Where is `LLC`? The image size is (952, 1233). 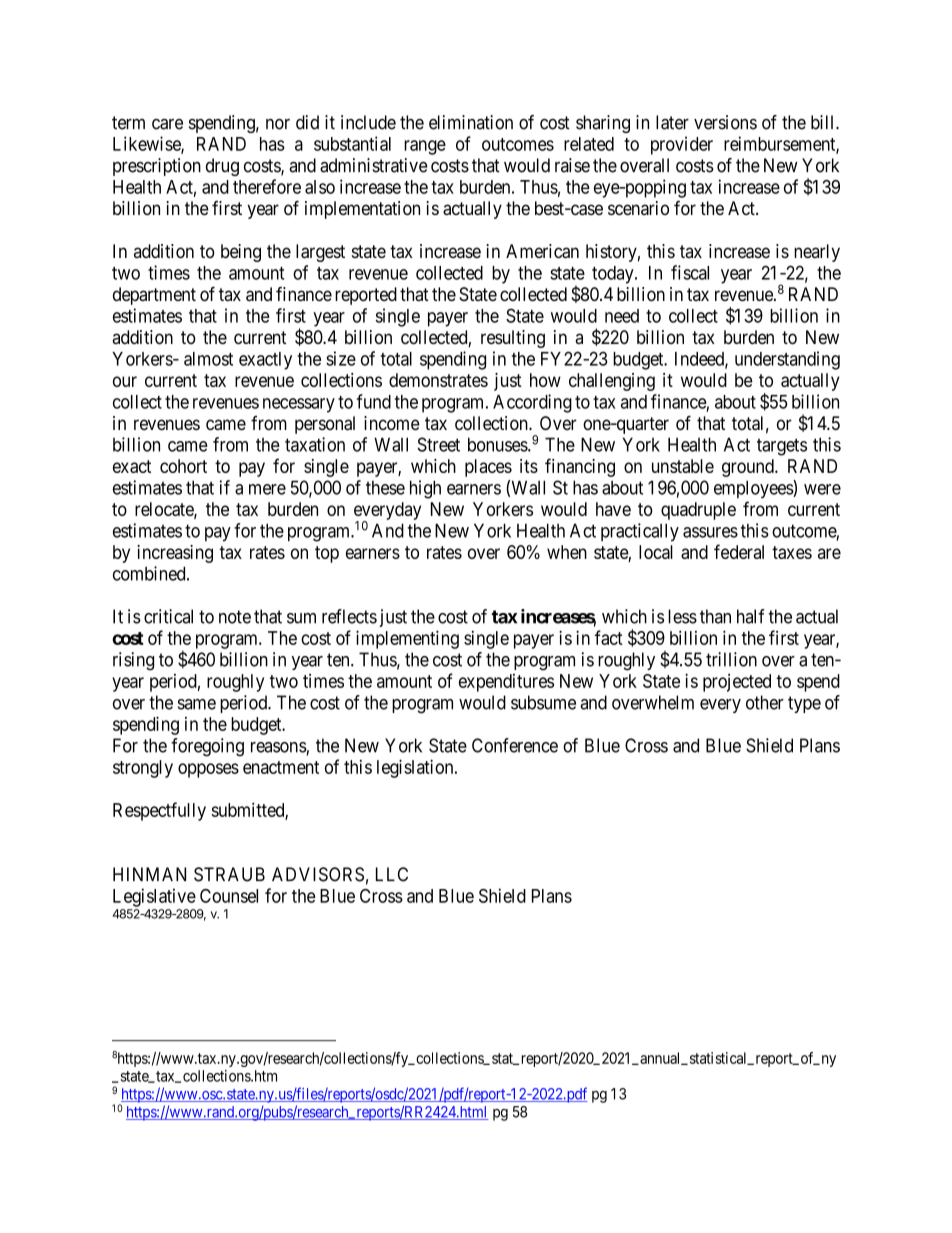 LLC is located at coordinates (392, 874).
